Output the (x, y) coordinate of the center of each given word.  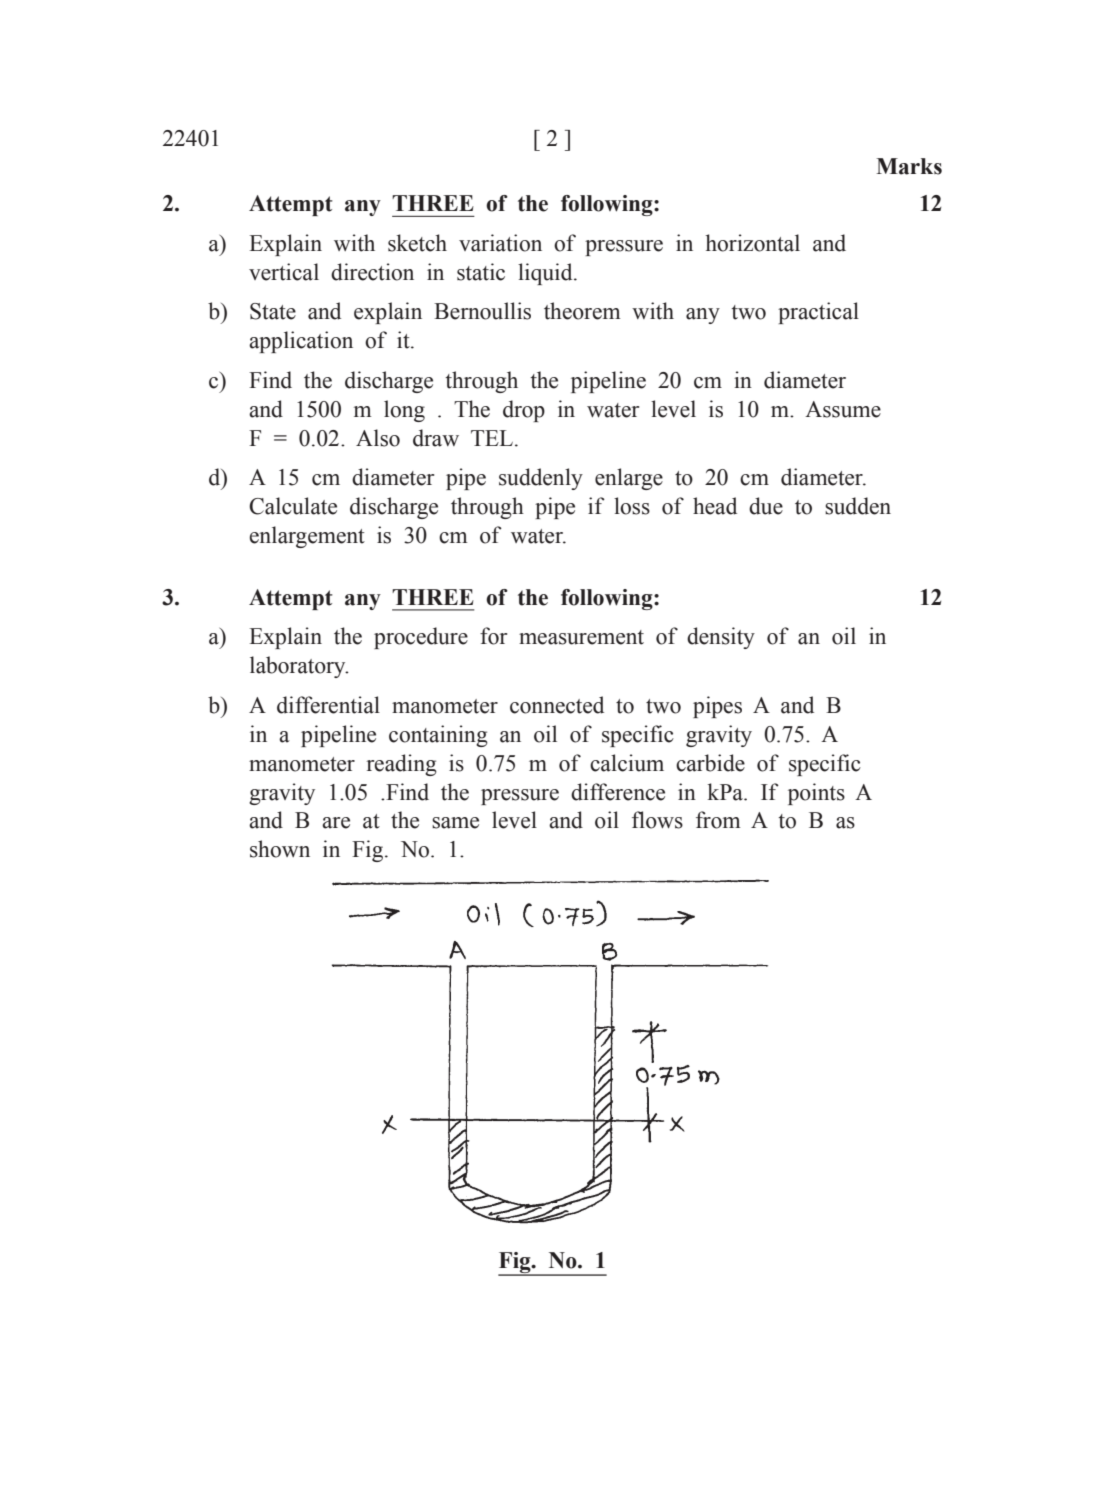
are (336, 823)
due (766, 506)
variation (500, 243)
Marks (909, 166)
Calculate (293, 506)
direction (372, 272)
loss (632, 506)
